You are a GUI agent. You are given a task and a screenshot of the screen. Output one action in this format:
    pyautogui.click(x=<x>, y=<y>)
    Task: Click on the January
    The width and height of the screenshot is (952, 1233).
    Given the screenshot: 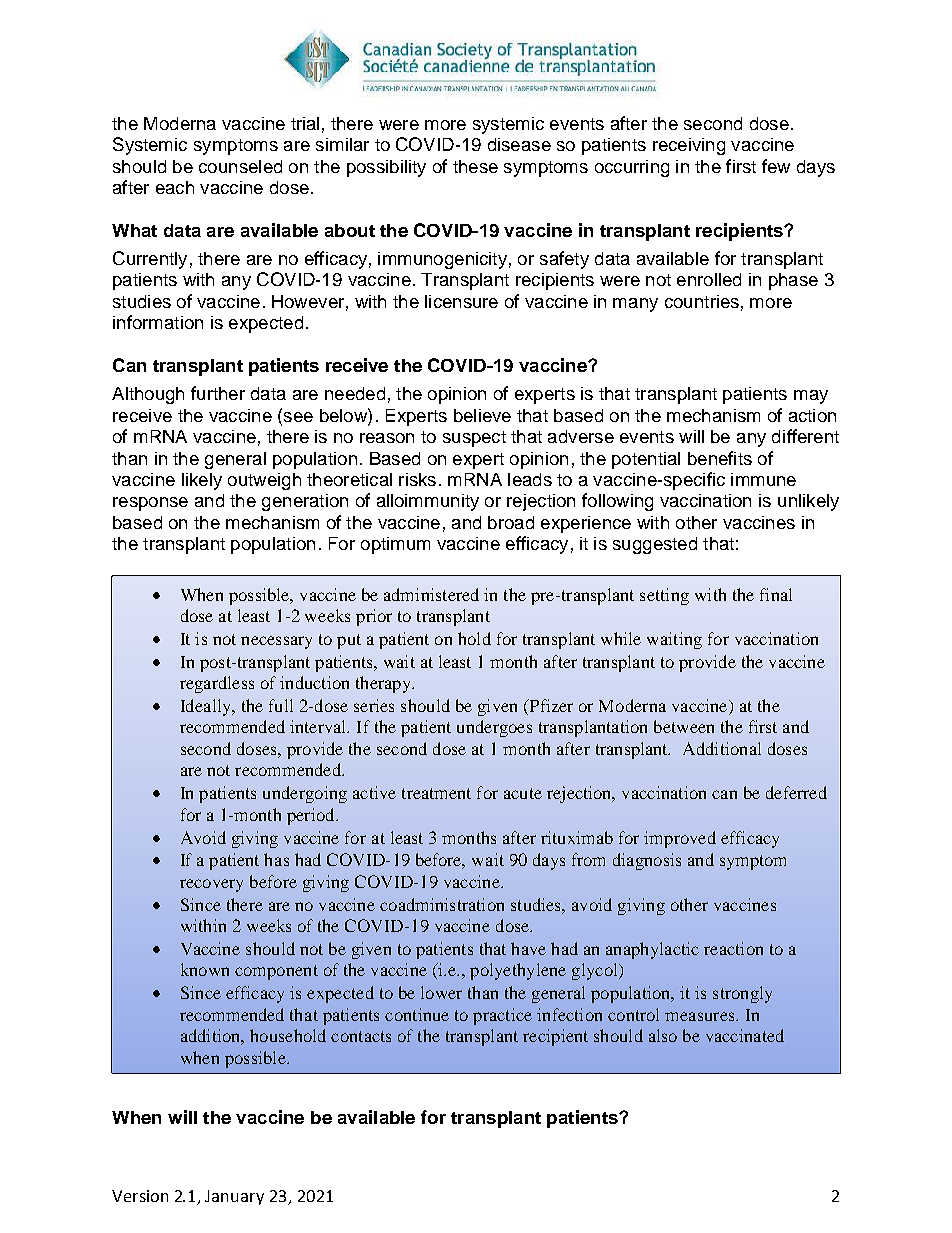 What is the action you would take?
    pyautogui.click(x=234, y=1197)
